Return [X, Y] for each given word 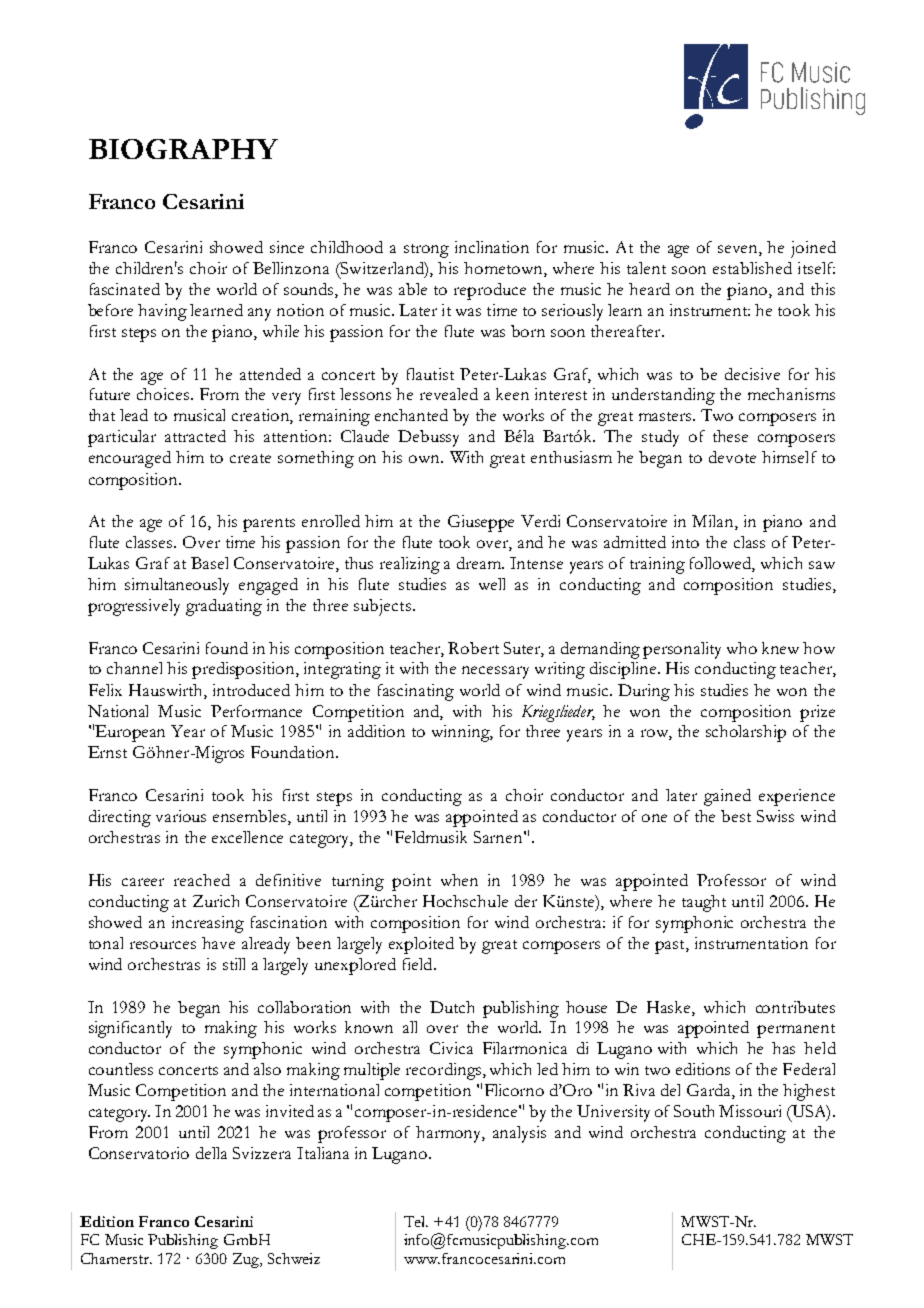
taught [704, 903]
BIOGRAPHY [183, 149]
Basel [209, 563]
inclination [492, 247]
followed [722, 564]
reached [202, 880]
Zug [247, 1260]
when [459, 880]
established [752, 268]
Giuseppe [481, 523]
